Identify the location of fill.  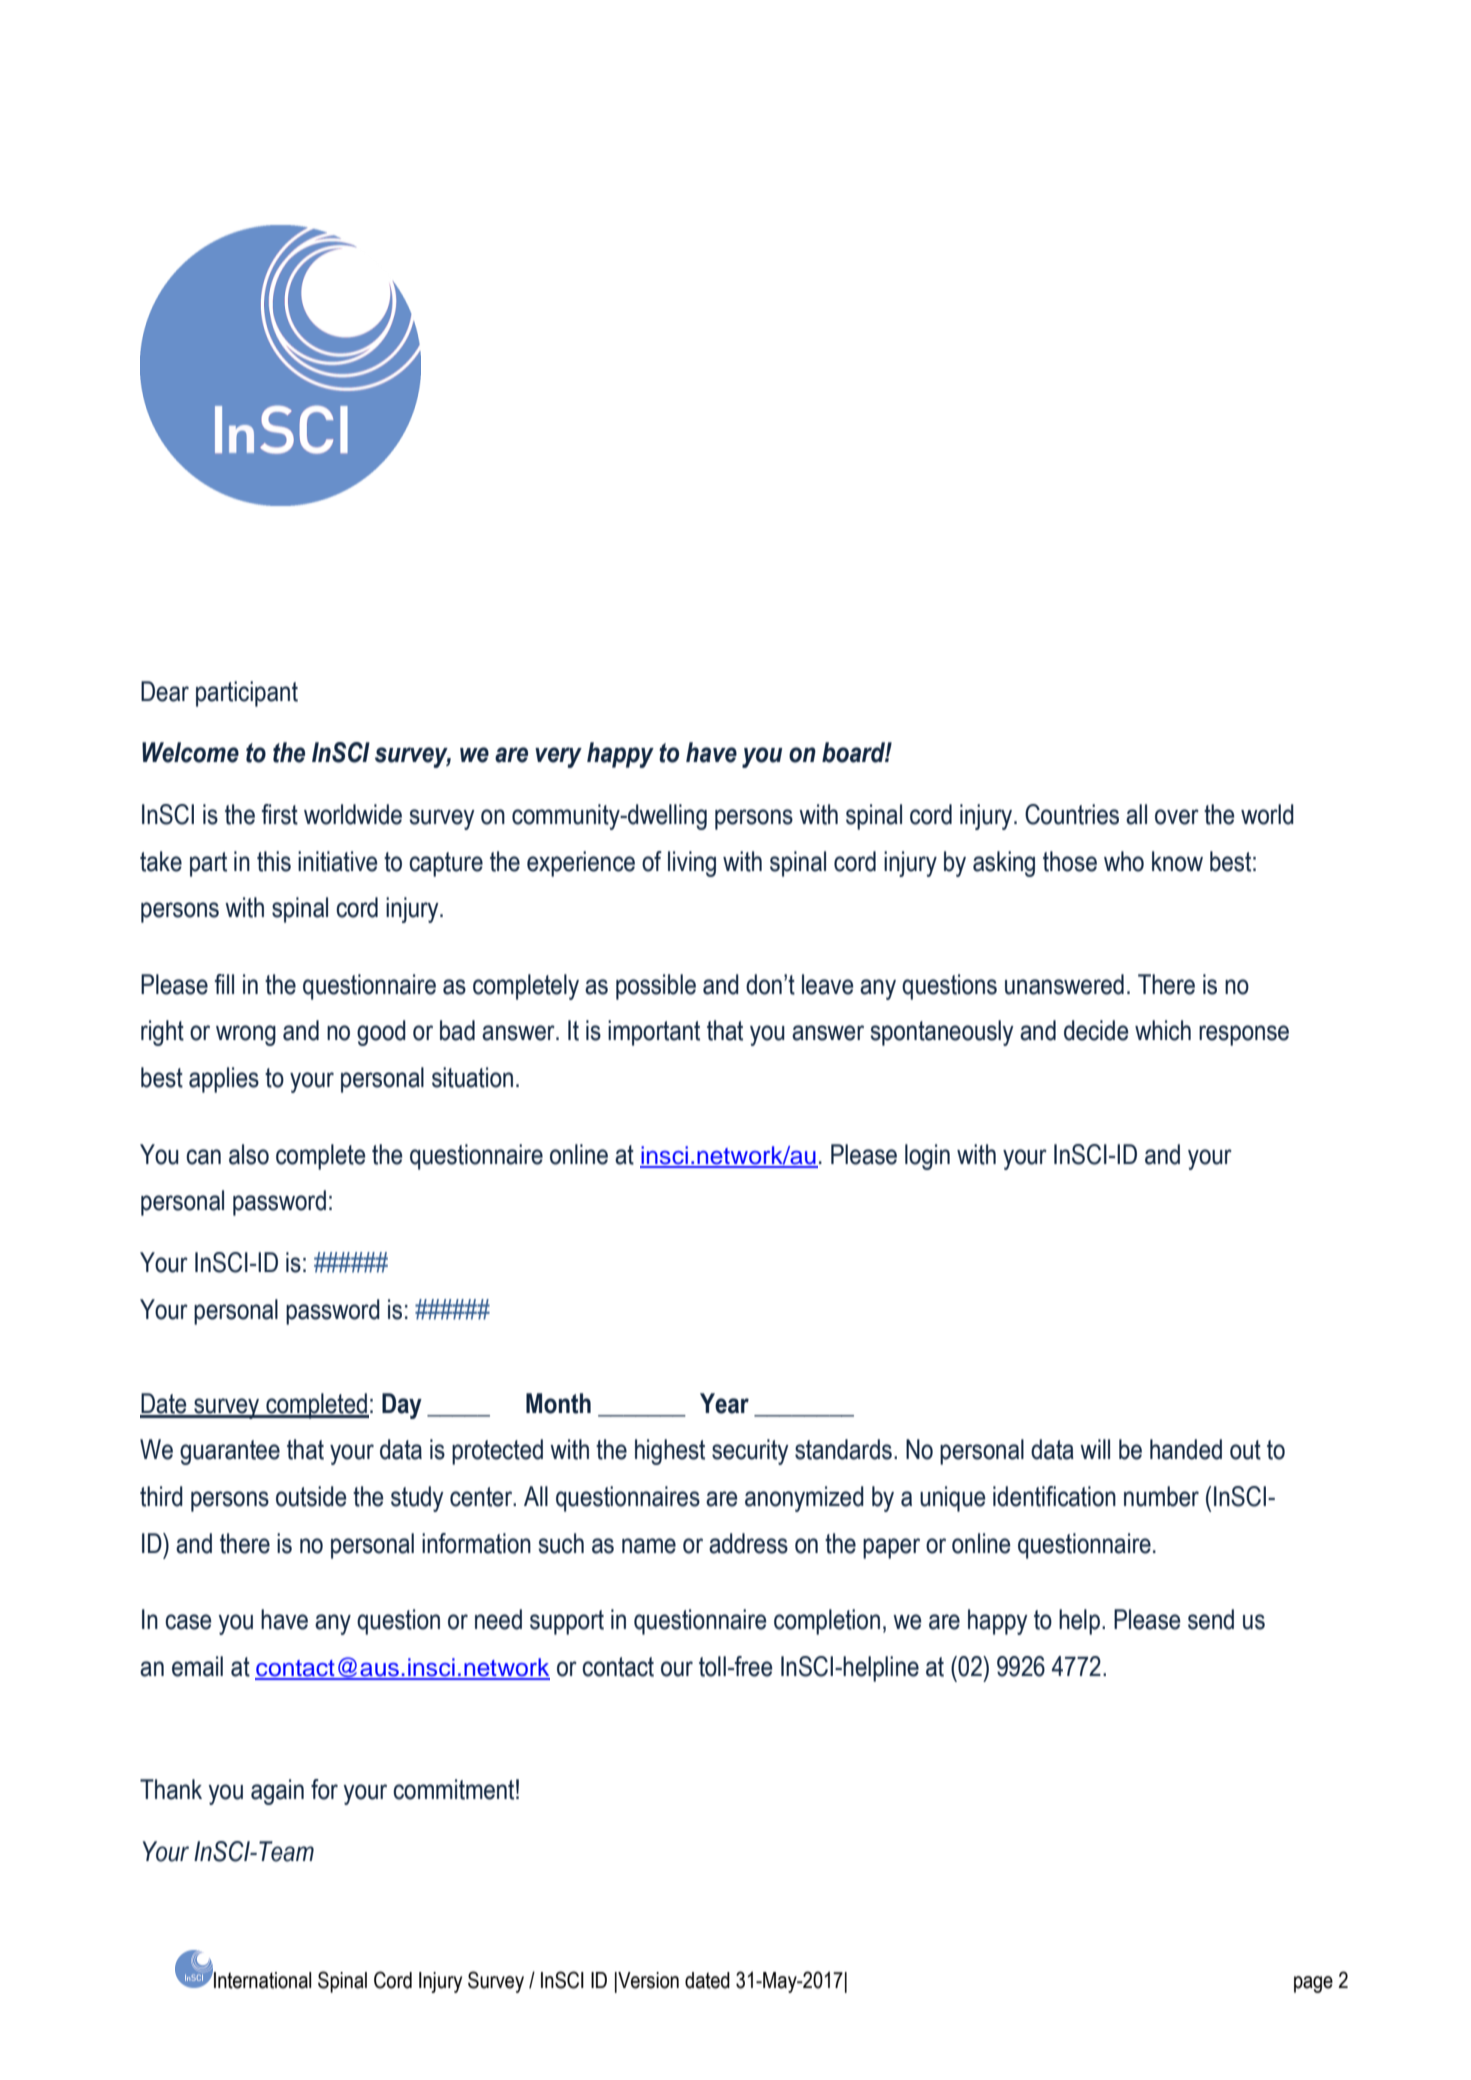
(224, 984).
